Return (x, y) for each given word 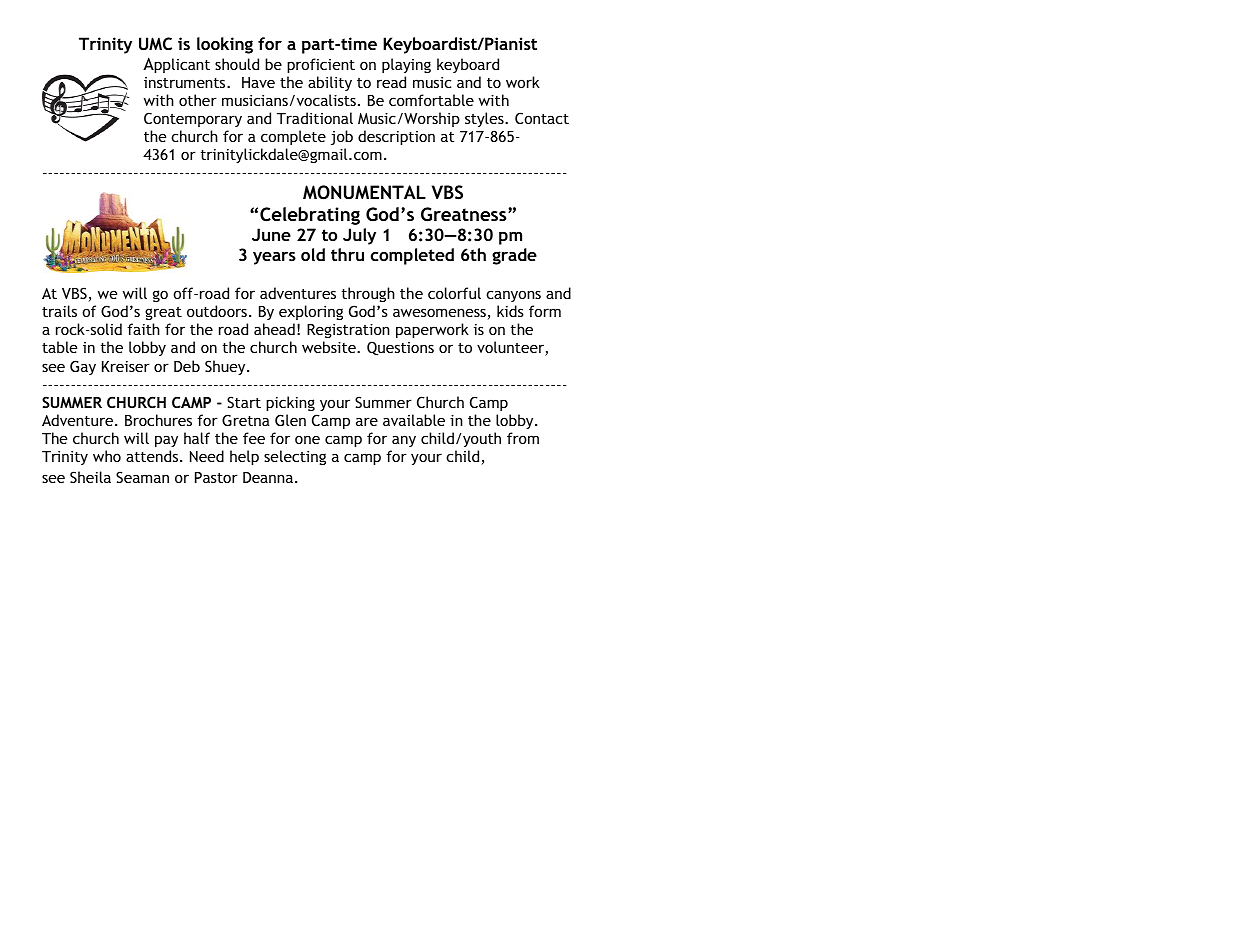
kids (510, 311)
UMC (155, 43)
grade (514, 256)
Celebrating (310, 216)
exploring (311, 312)
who (107, 456)
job (342, 137)
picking (290, 403)
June (271, 234)
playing (406, 65)
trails (59, 311)
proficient (321, 65)
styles (485, 119)
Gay (83, 367)
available (414, 420)
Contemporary (193, 119)
